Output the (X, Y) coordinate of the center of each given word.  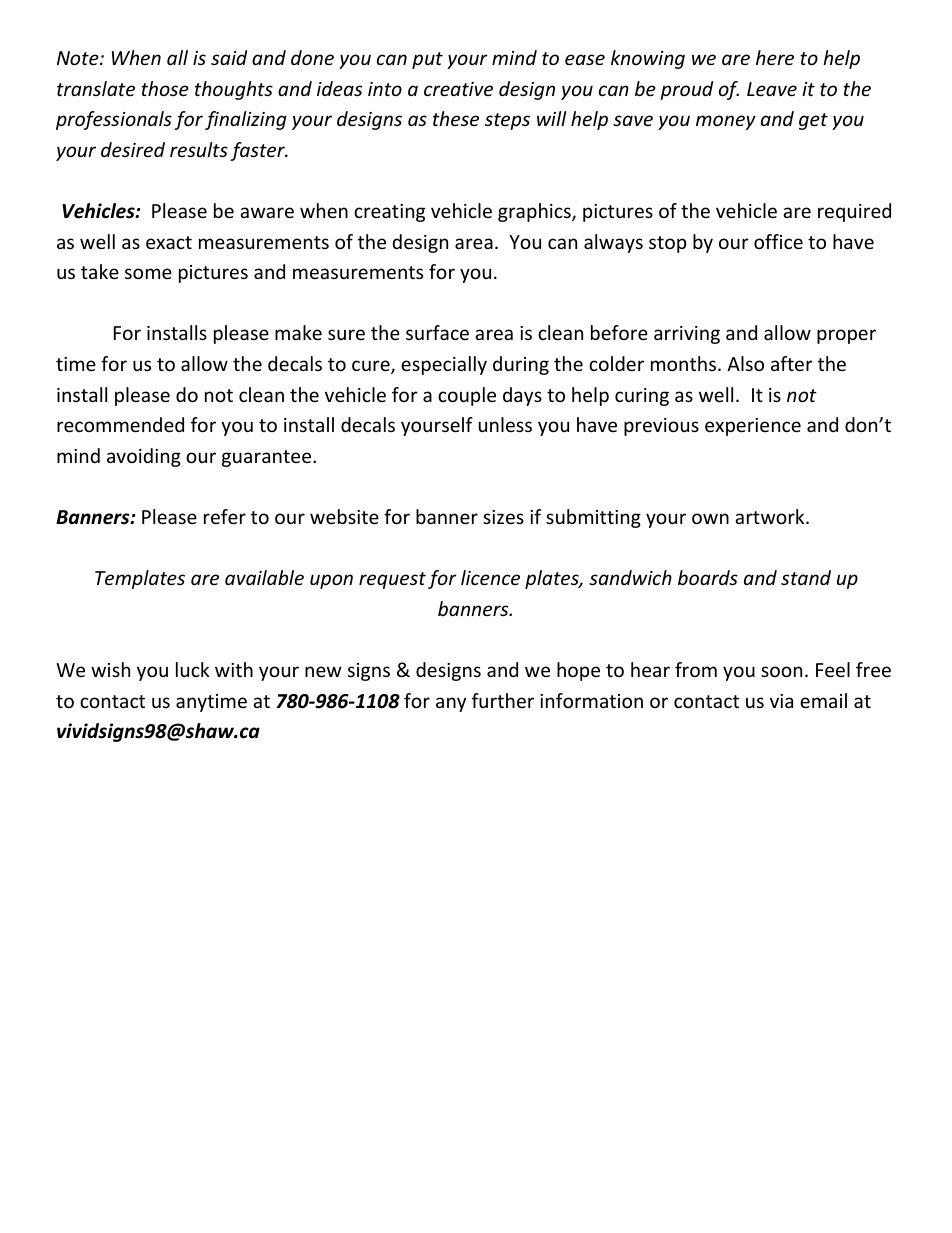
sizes (503, 517)
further (503, 700)
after (792, 363)
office (778, 241)
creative (458, 89)
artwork (771, 516)
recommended (120, 424)
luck (192, 669)
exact (169, 242)
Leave (772, 89)
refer (225, 516)
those (165, 88)
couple (467, 396)
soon (781, 671)
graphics (535, 212)
